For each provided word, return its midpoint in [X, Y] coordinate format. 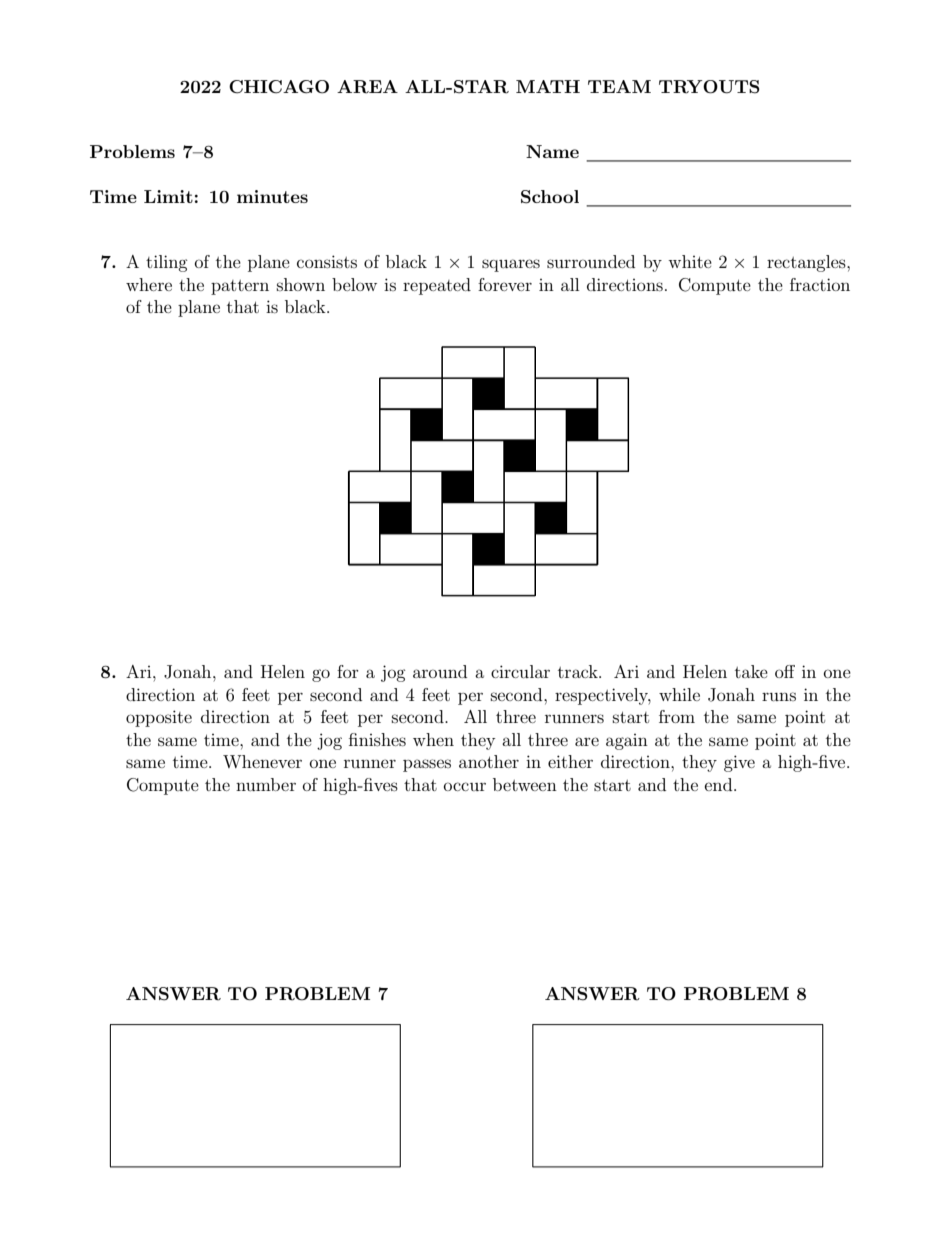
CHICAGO [279, 87]
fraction [820, 284]
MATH [548, 86]
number [266, 784]
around [440, 671]
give [739, 763]
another [489, 761]
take [751, 671]
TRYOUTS [709, 87]
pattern [240, 287]
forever [505, 284]
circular [520, 671]
